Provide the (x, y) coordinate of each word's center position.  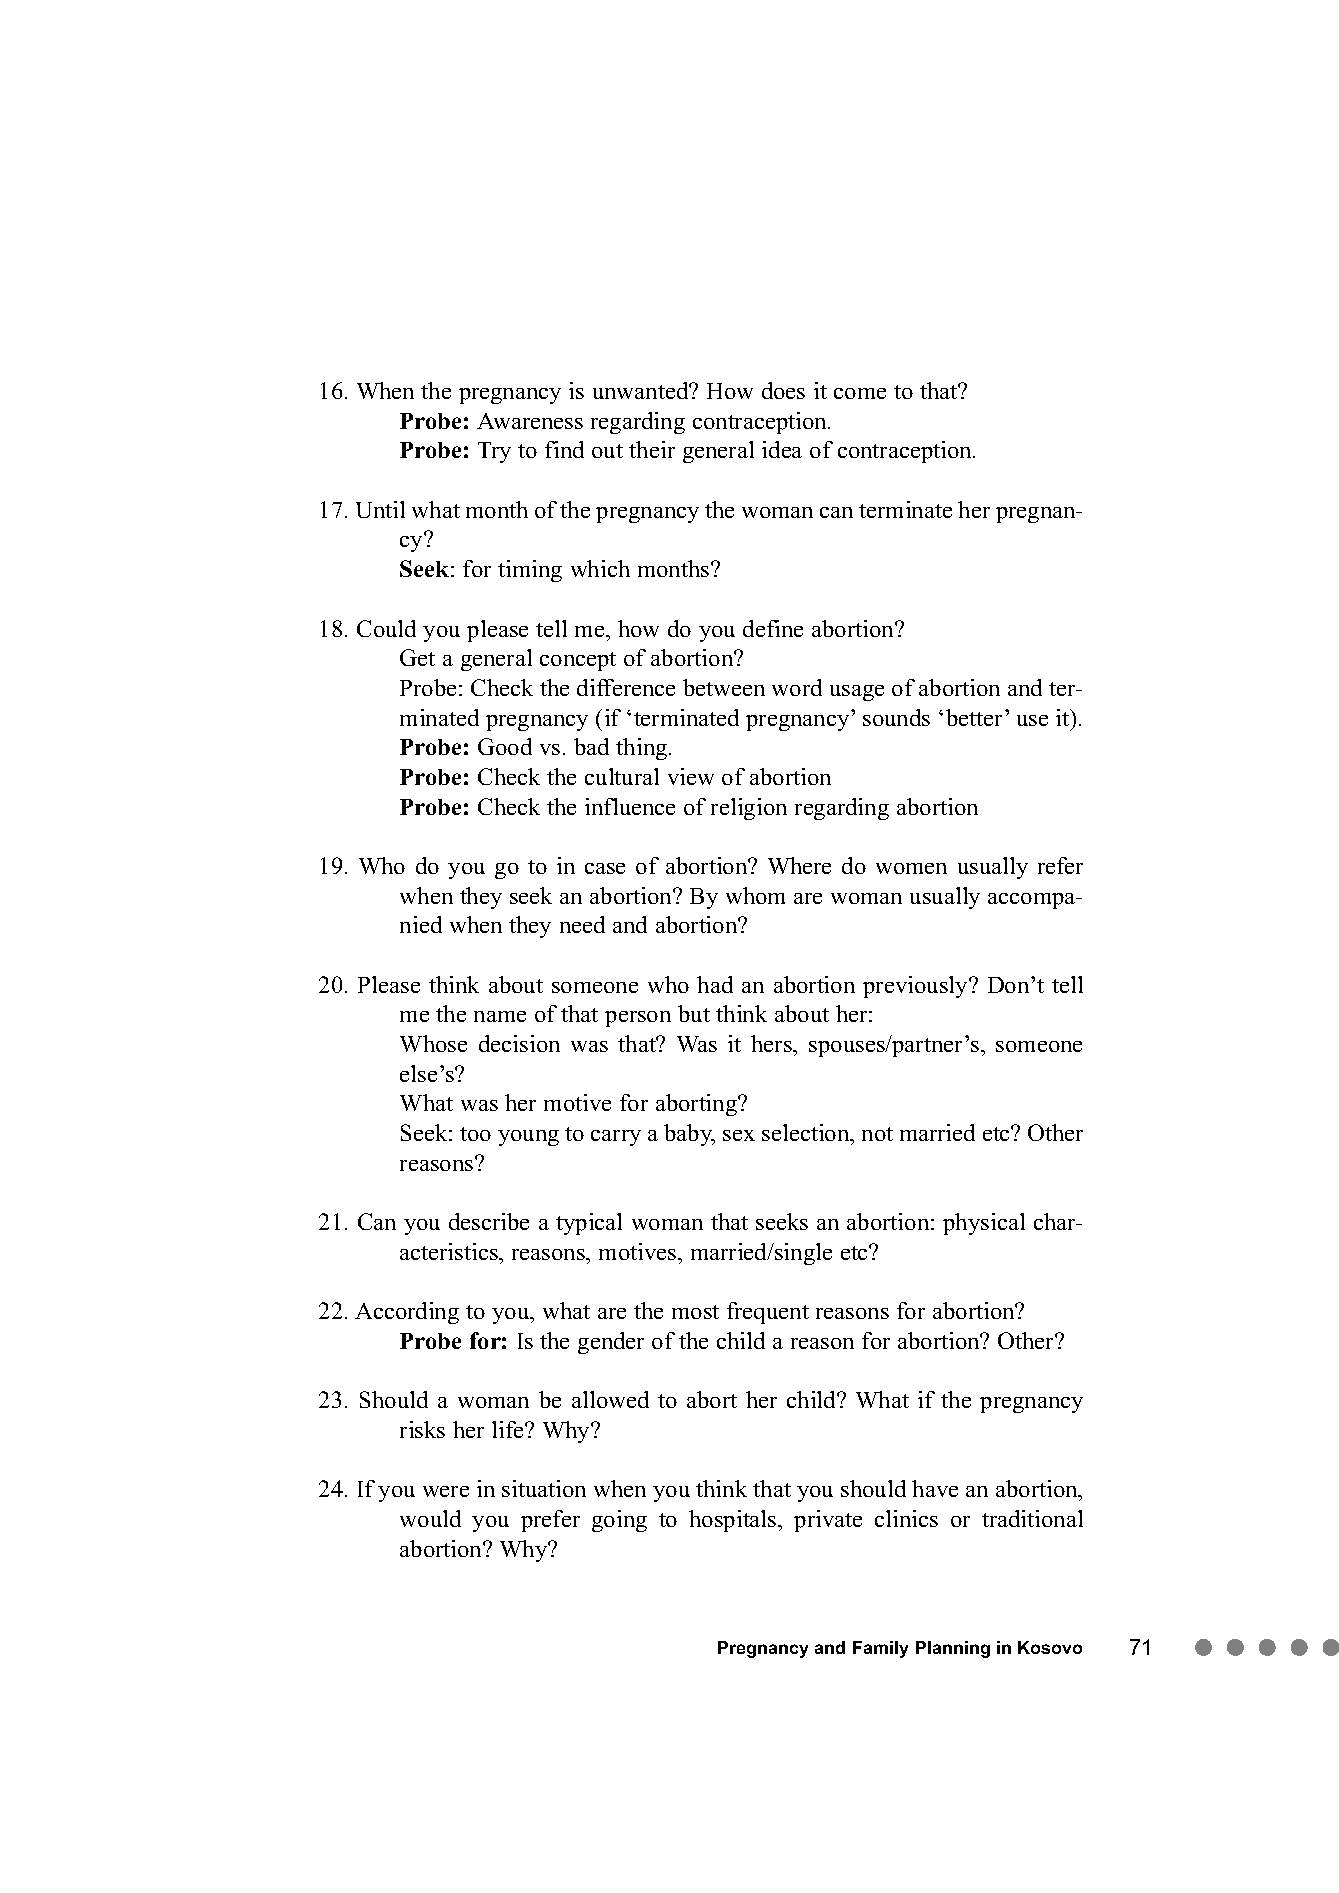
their (652, 449)
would (430, 1518)
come (860, 393)
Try (494, 452)
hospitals (734, 1521)
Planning (953, 1649)
